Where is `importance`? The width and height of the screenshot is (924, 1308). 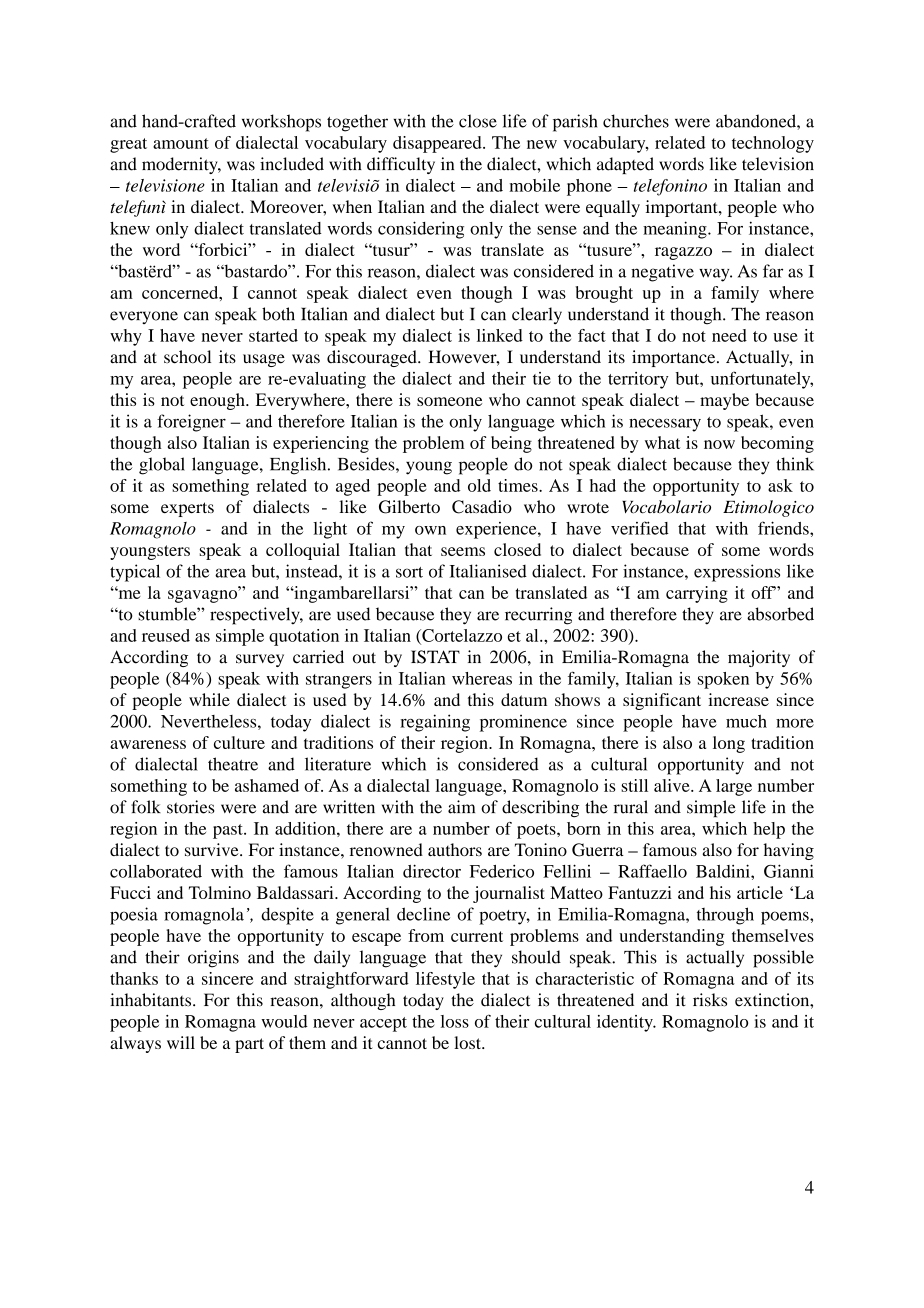 importance is located at coordinates (675, 358).
